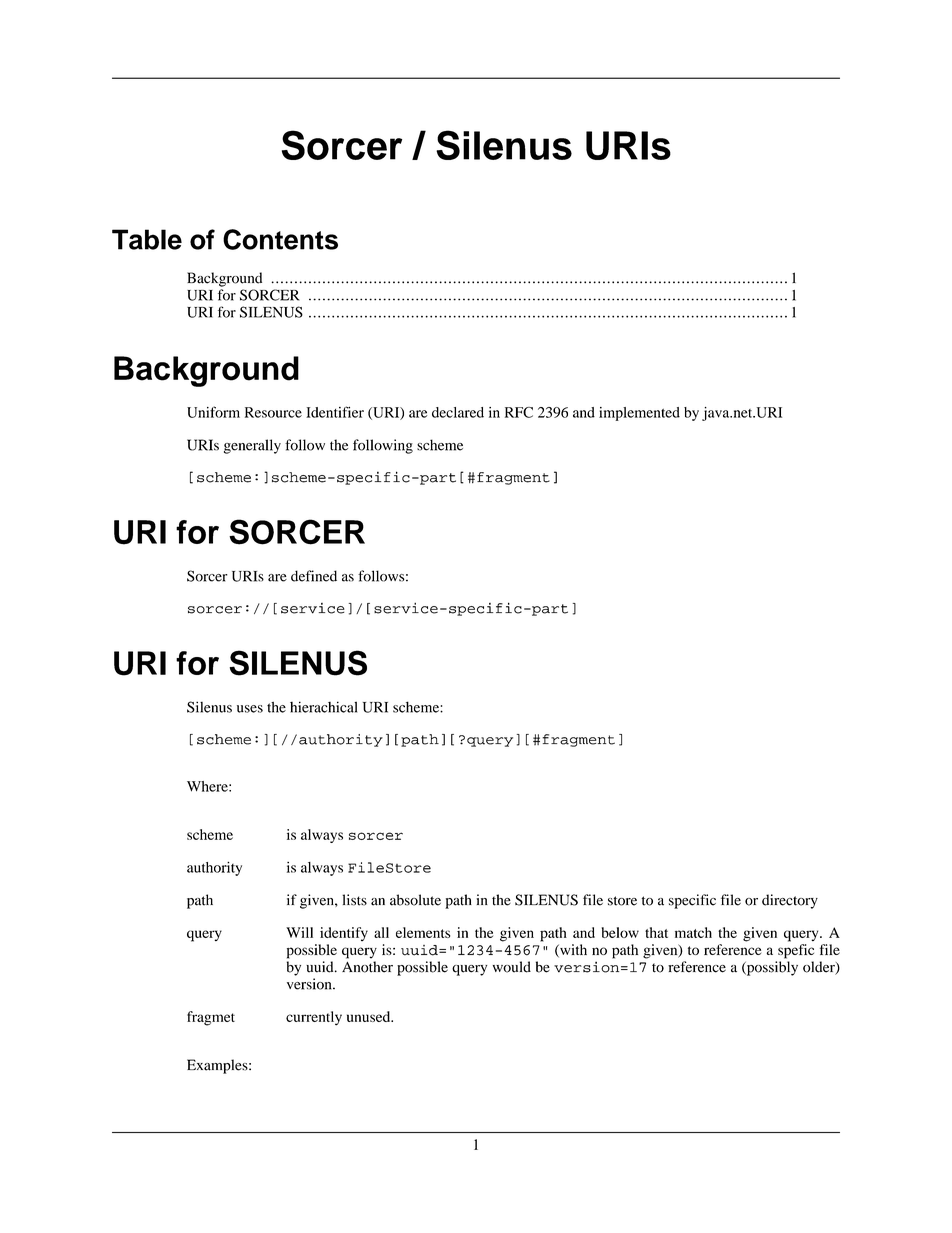  What do you see at coordinates (639, 414) in the image?
I see `implemented` at bounding box center [639, 414].
